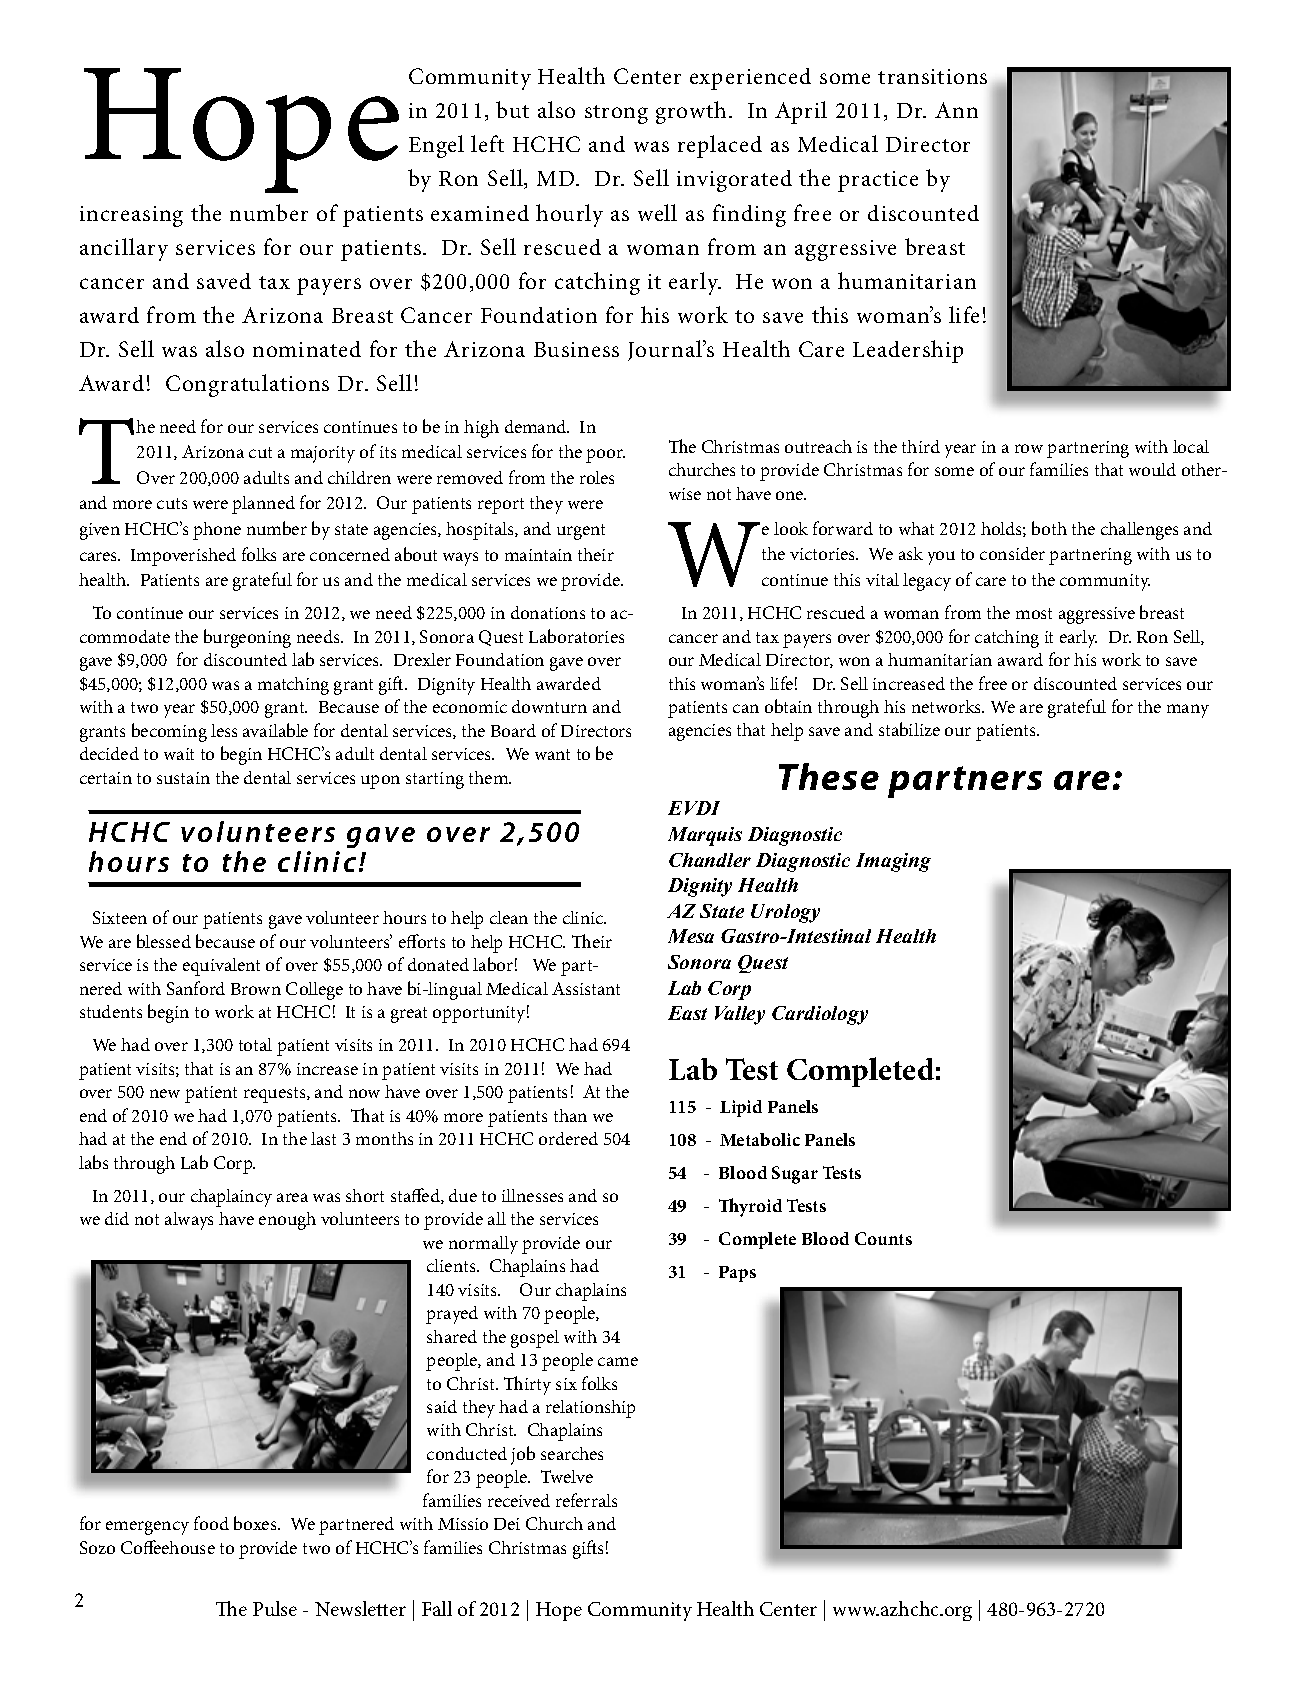  Describe the element at coordinates (211, 1523) in the screenshot. I see `food` at that location.
